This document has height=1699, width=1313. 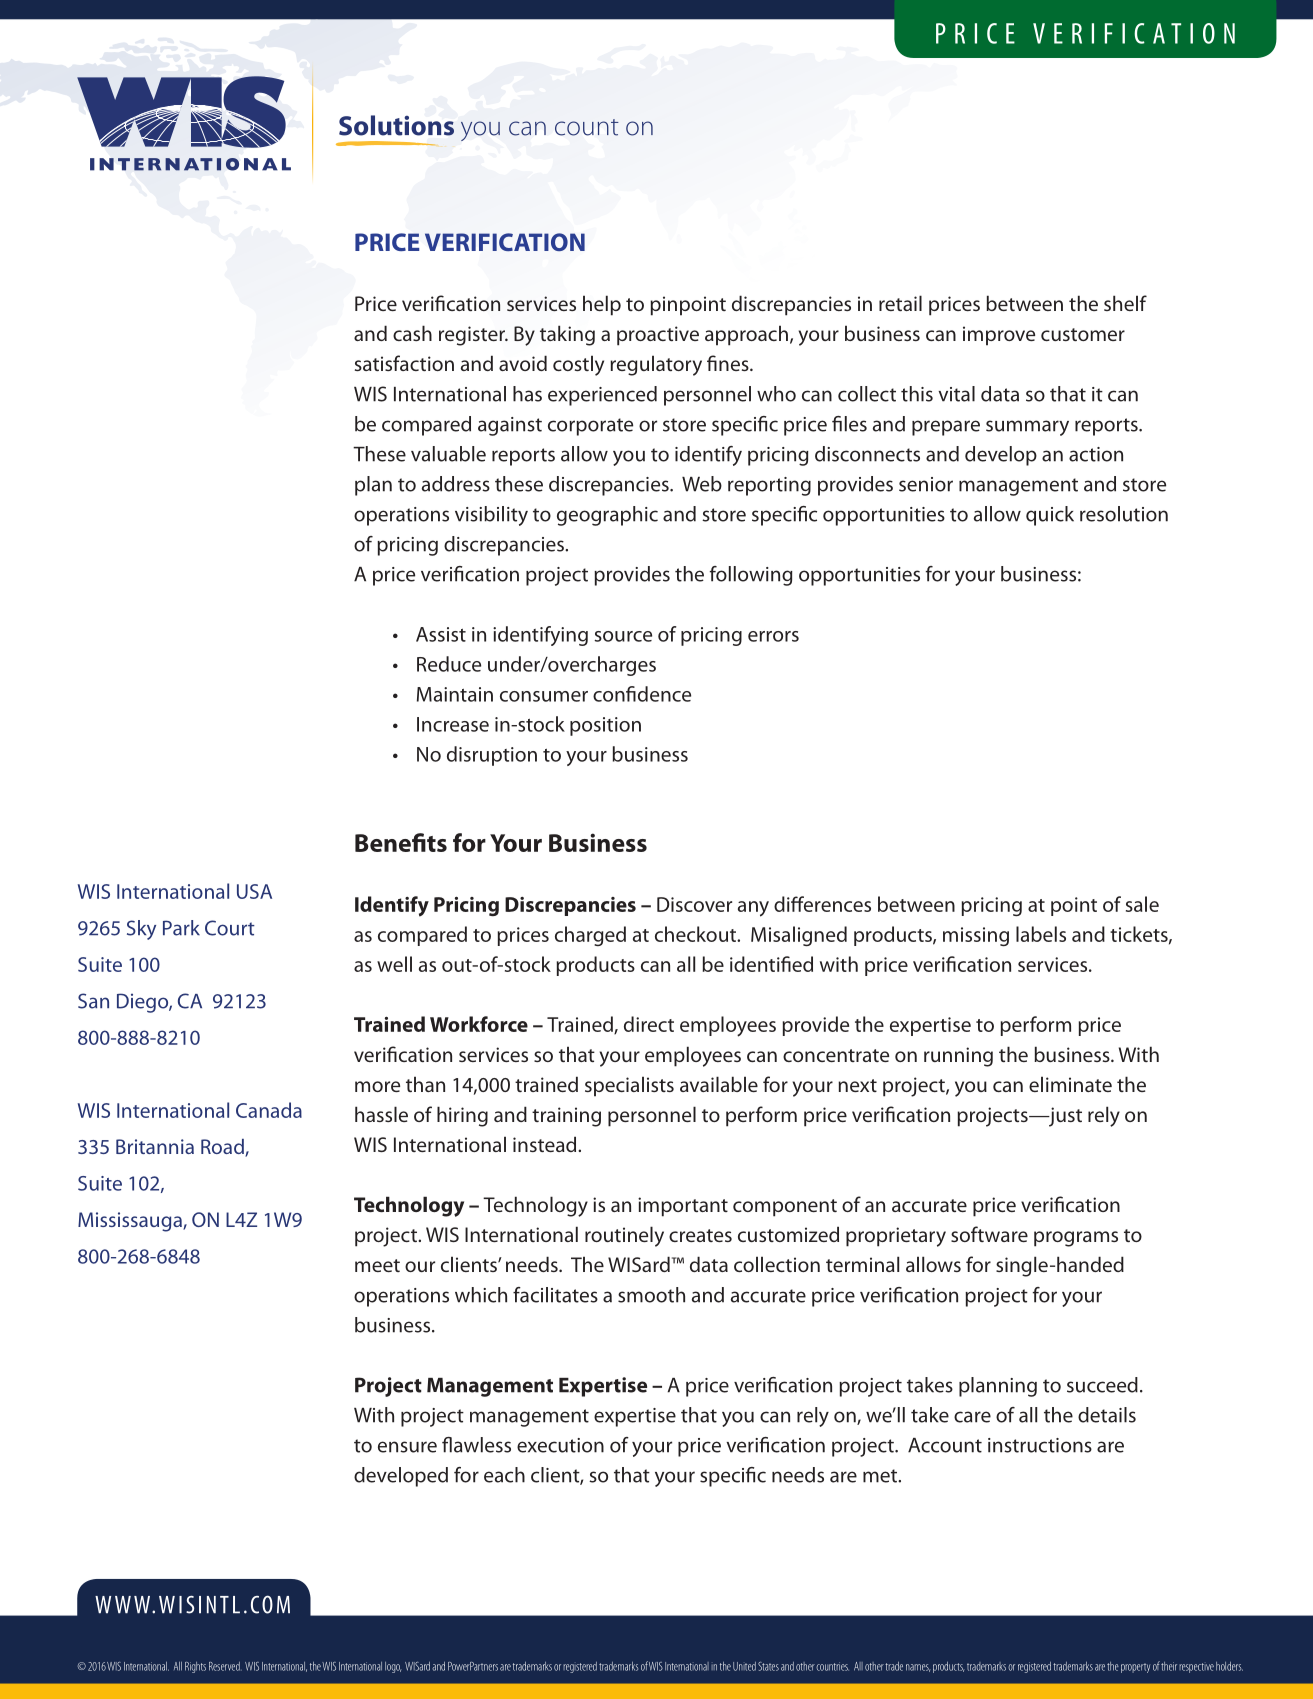 What do you see at coordinates (230, 928) in the document?
I see `Court` at bounding box center [230, 928].
